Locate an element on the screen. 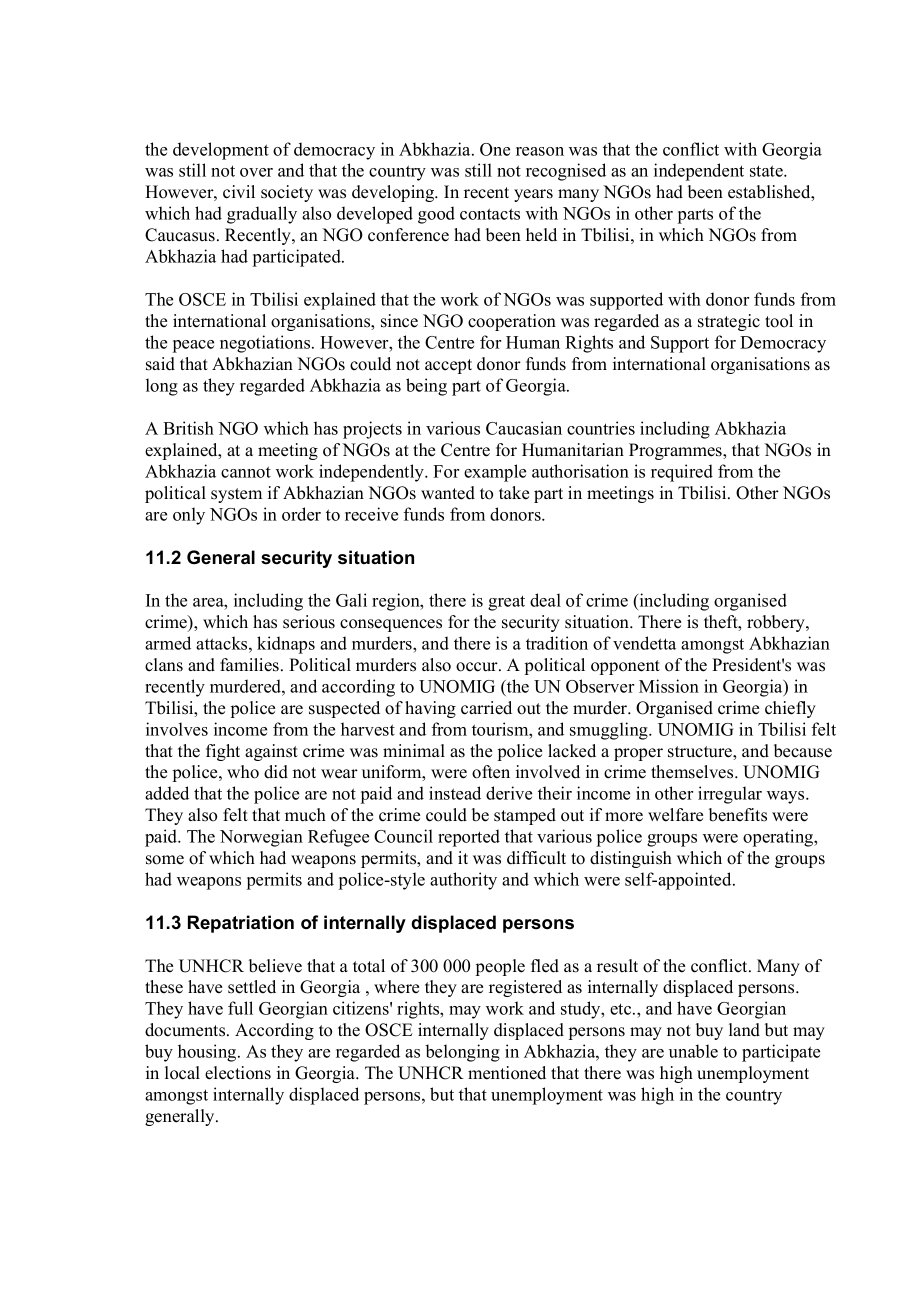 The image size is (924, 1308). contacts is located at coordinates (490, 214).
